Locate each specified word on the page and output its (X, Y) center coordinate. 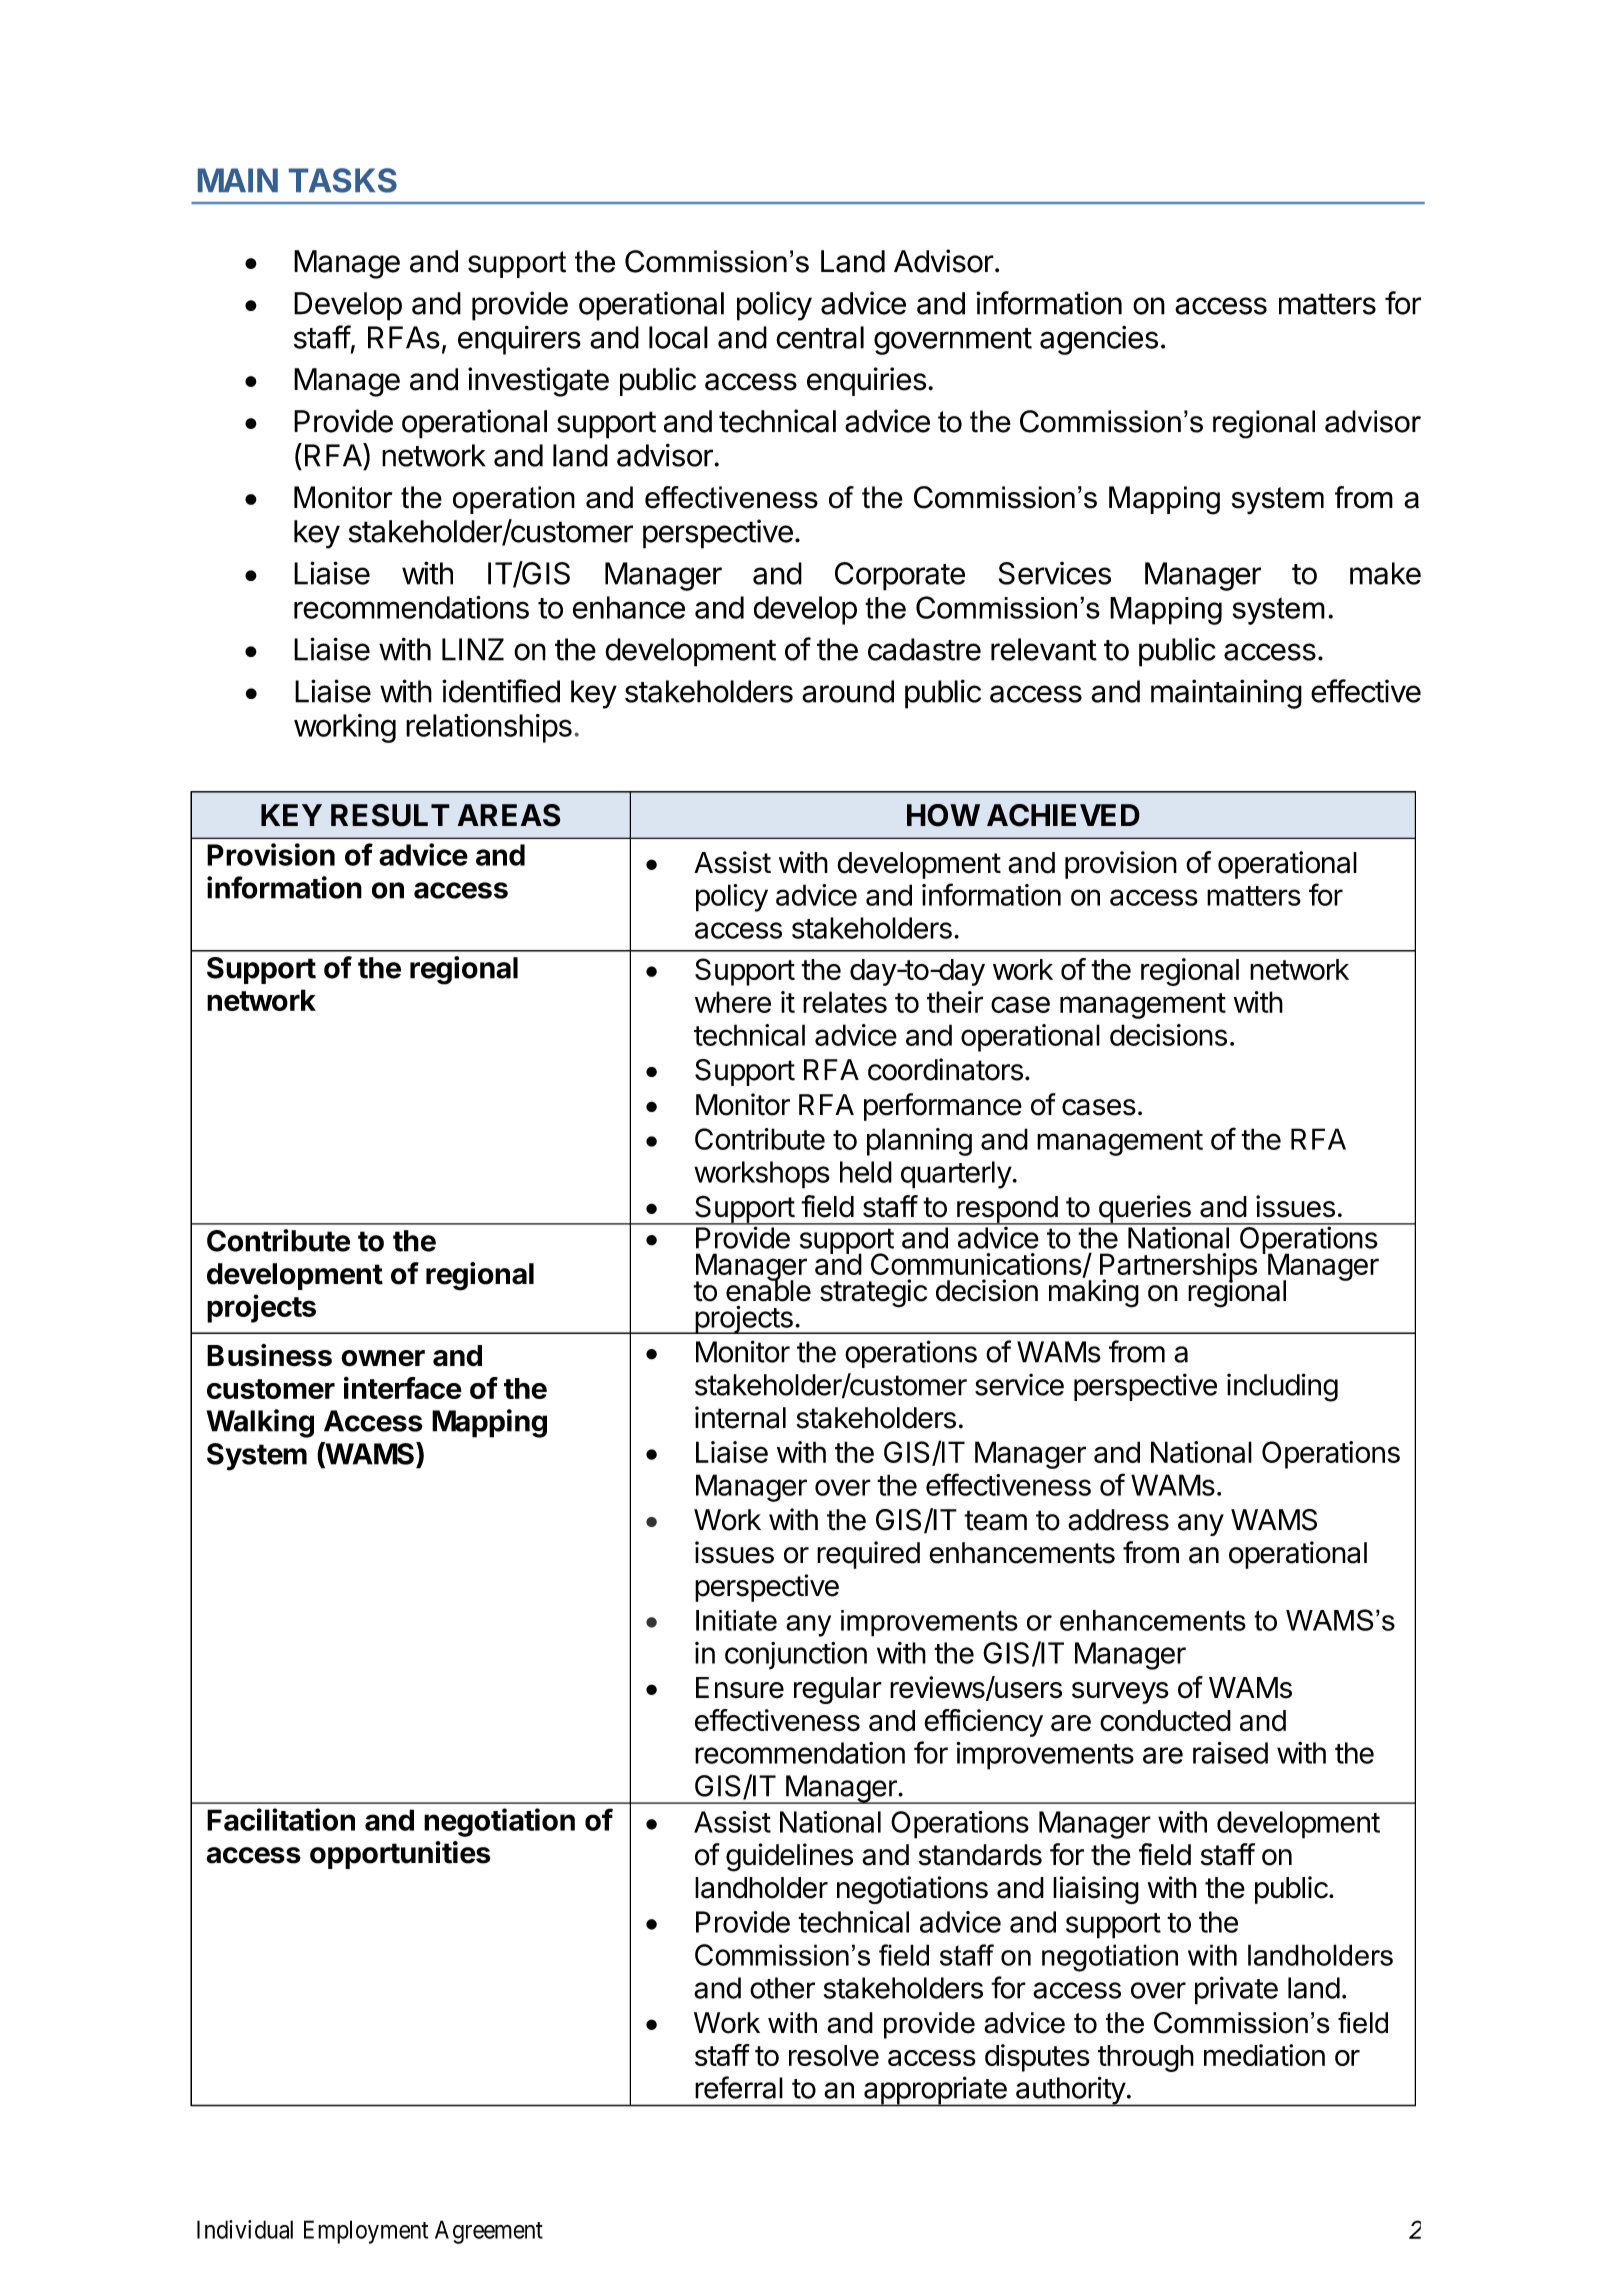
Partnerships (1178, 1268)
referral (739, 2087)
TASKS (343, 180)
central (820, 337)
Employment (366, 2232)
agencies (1099, 340)
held (866, 1172)
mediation (1264, 2055)
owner (383, 1358)
